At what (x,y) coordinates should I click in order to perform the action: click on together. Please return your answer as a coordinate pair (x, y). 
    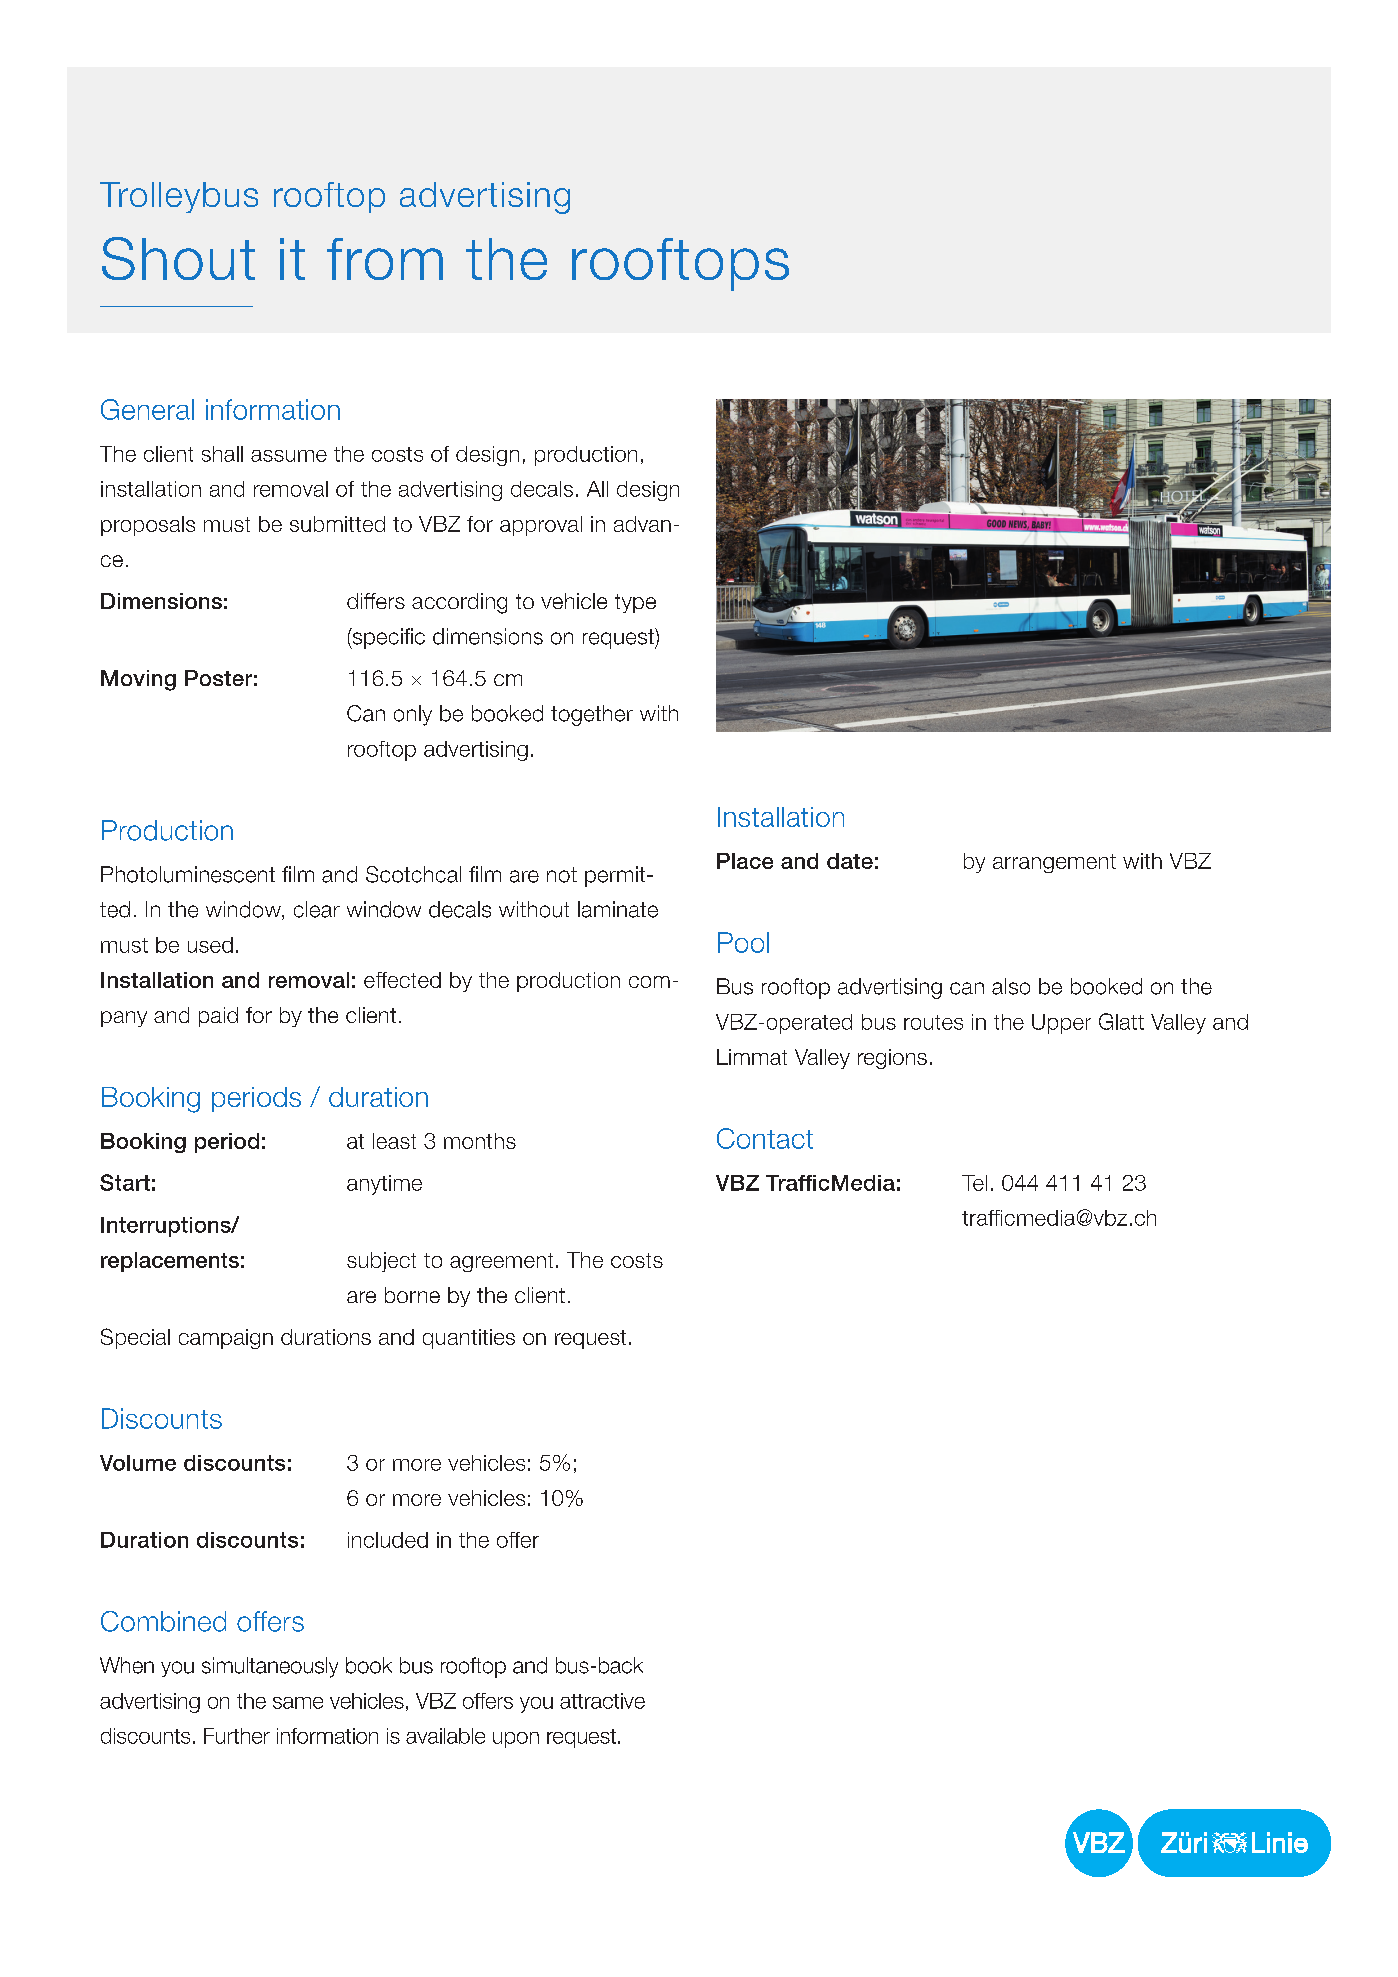
    Looking at the image, I should click on (592, 715).
